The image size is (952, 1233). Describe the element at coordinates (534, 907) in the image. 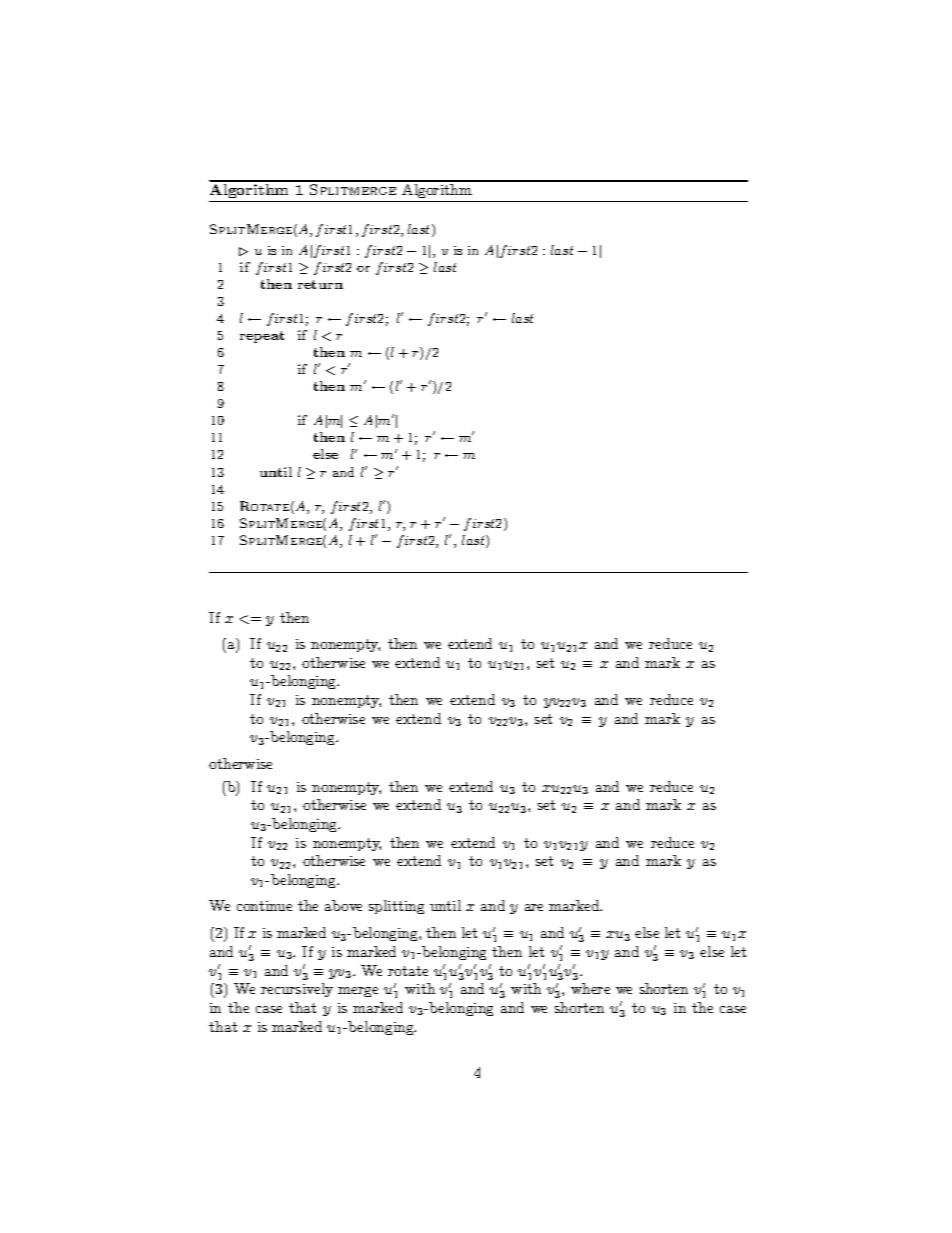

I see `are` at that location.
